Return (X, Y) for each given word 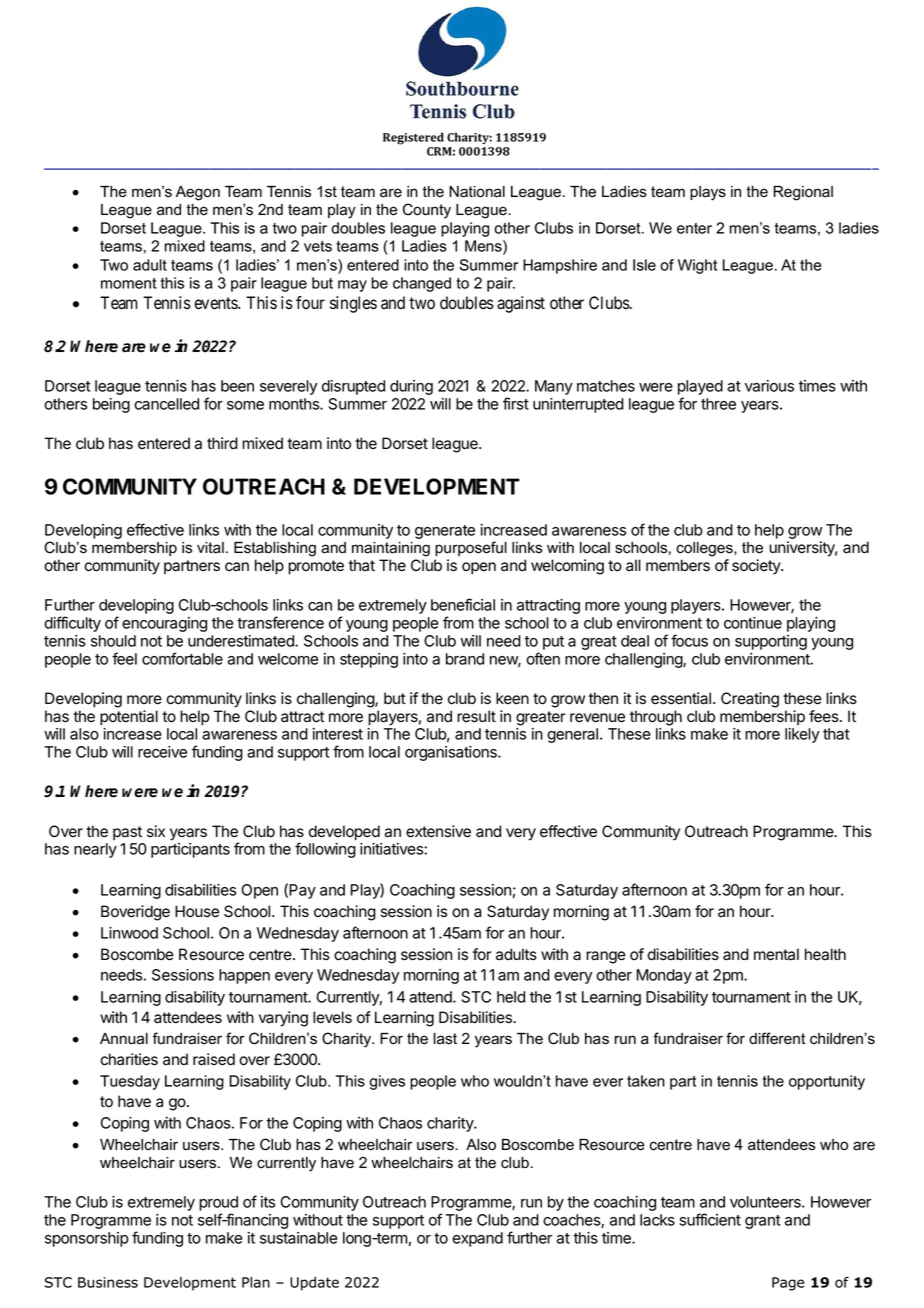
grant (762, 1222)
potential (129, 718)
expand (477, 1239)
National (477, 192)
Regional (803, 193)
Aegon (198, 193)
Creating (750, 700)
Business (108, 1282)
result (476, 716)
